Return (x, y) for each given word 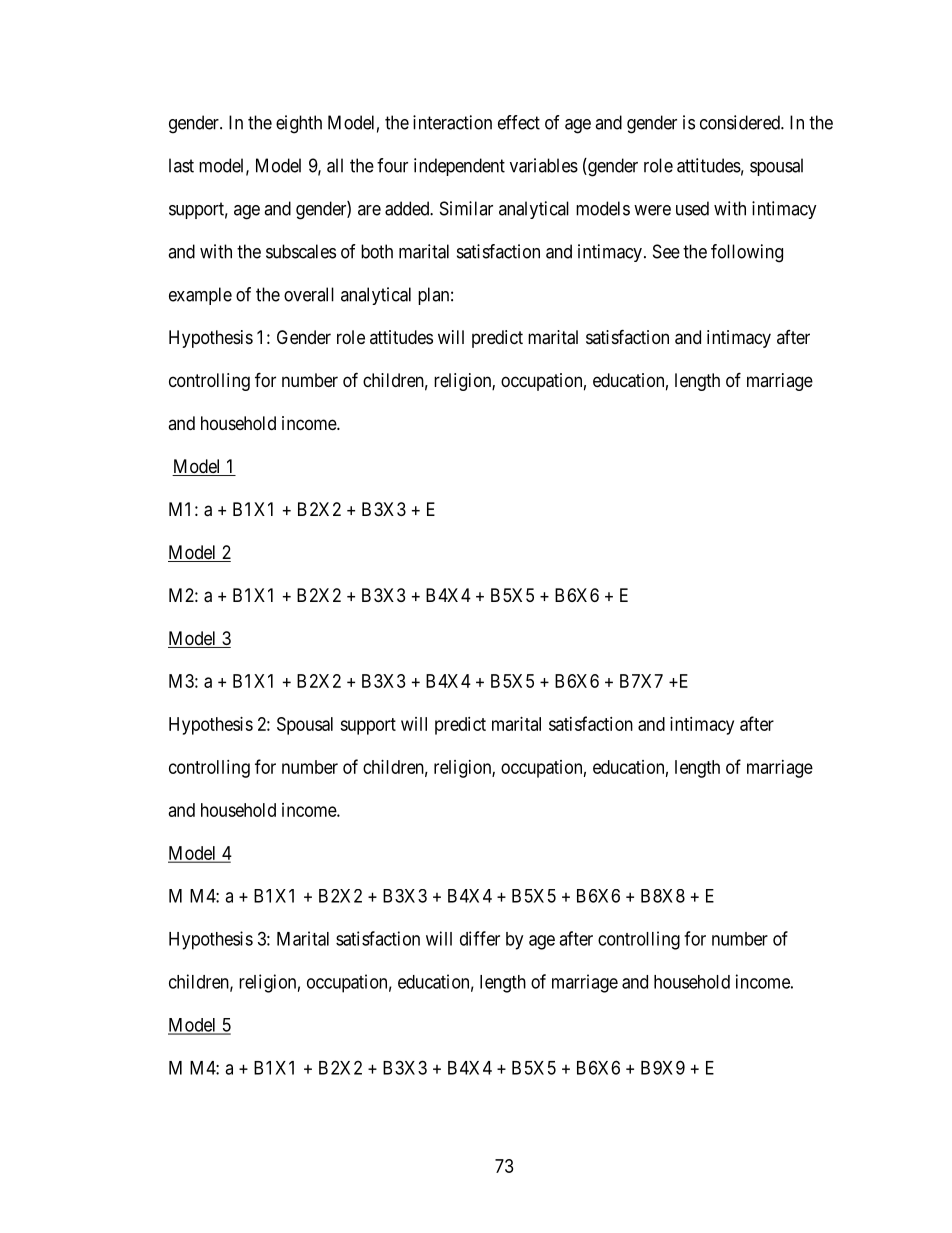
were (652, 210)
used (692, 208)
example (200, 296)
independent (459, 167)
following (747, 253)
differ (480, 938)
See (666, 251)
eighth (299, 124)
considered (741, 122)
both (377, 251)
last (181, 165)
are (369, 210)
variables (544, 165)
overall (309, 294)
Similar (466, 208)
